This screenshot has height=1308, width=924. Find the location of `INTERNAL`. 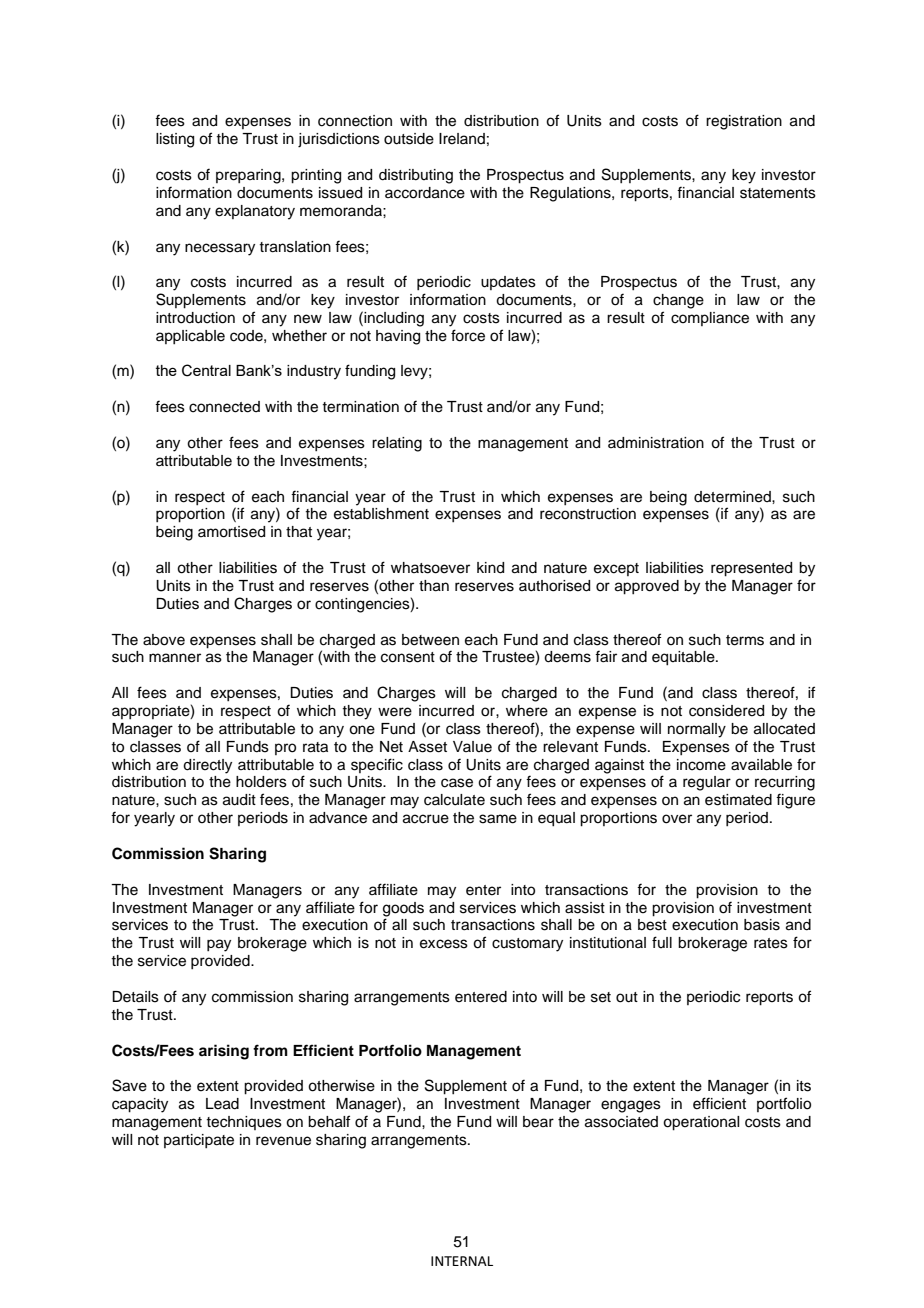

INTERNAL is located at coordinates (462, 1261).
